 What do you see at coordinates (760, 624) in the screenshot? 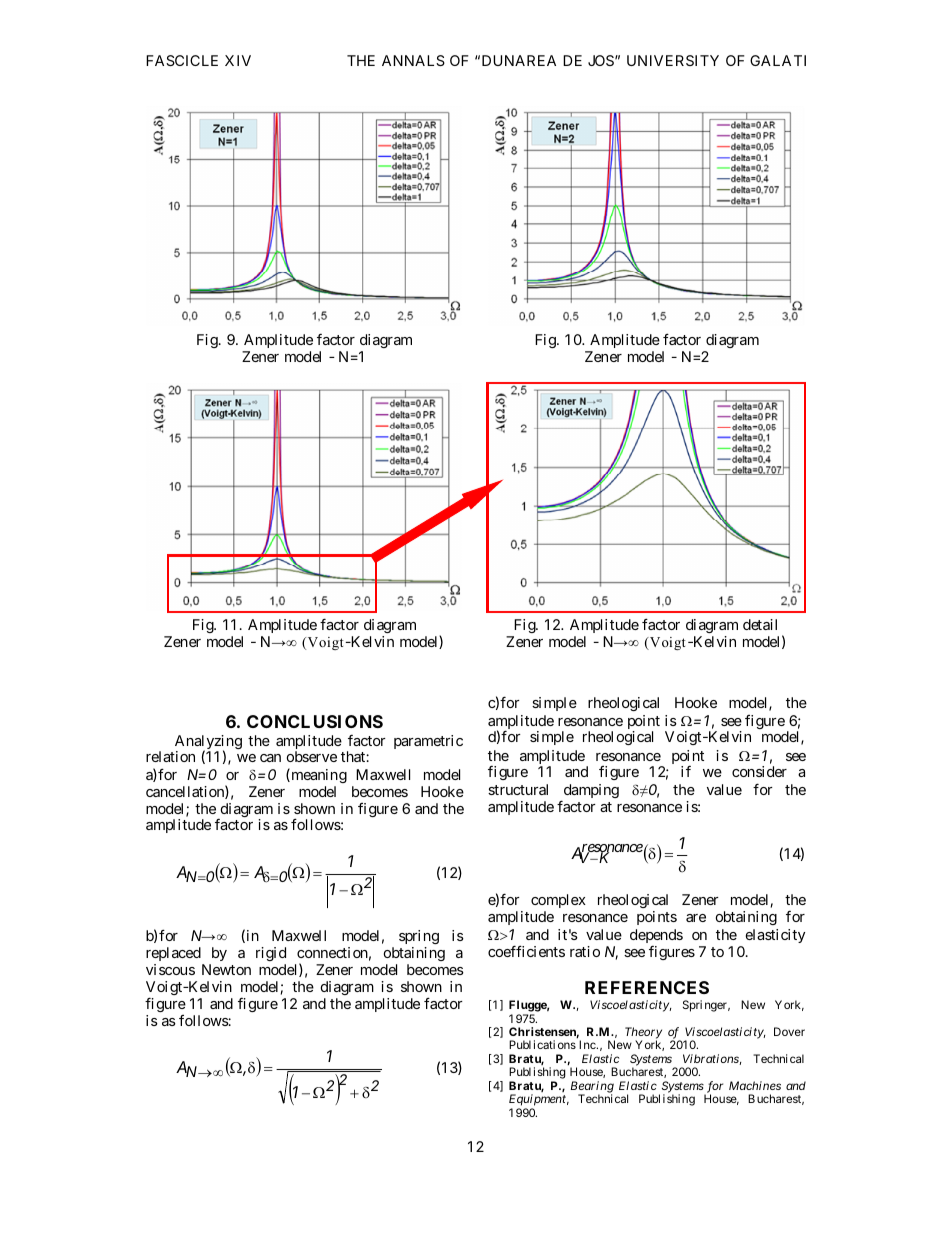
I see `detail` at bounding box center [760, 624].
